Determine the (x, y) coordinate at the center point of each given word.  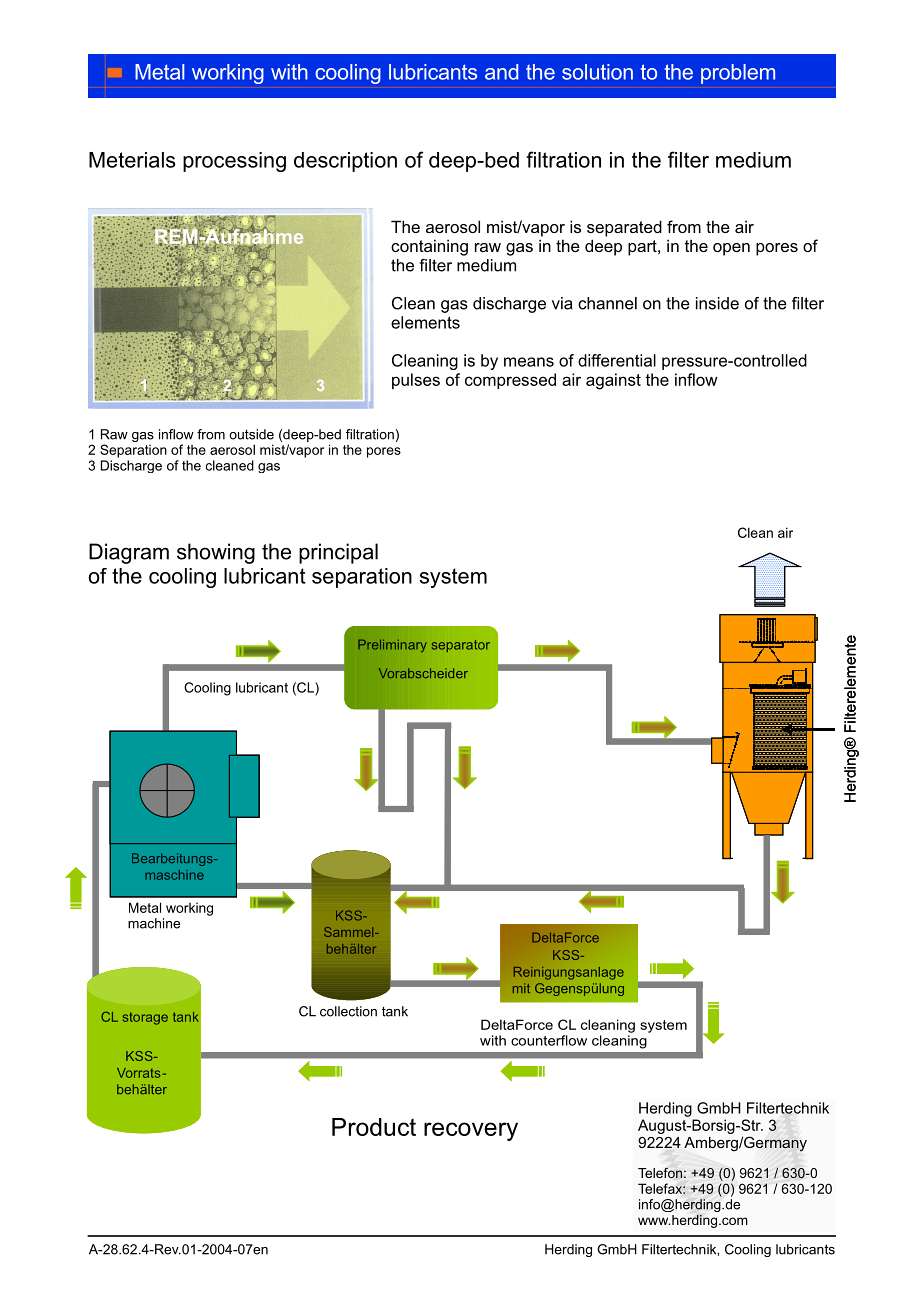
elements (425, 322)
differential (617, 360)
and (501, 72)
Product (374, 1127)
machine (154, 923)
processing (234, 162)
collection (348, 1011)
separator (461, 646)
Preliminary (392, 645)
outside (251, 434)
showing (216, 553)
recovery (471, 1131)
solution (597, 72)
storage (145, 1018)
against (613, 381)
